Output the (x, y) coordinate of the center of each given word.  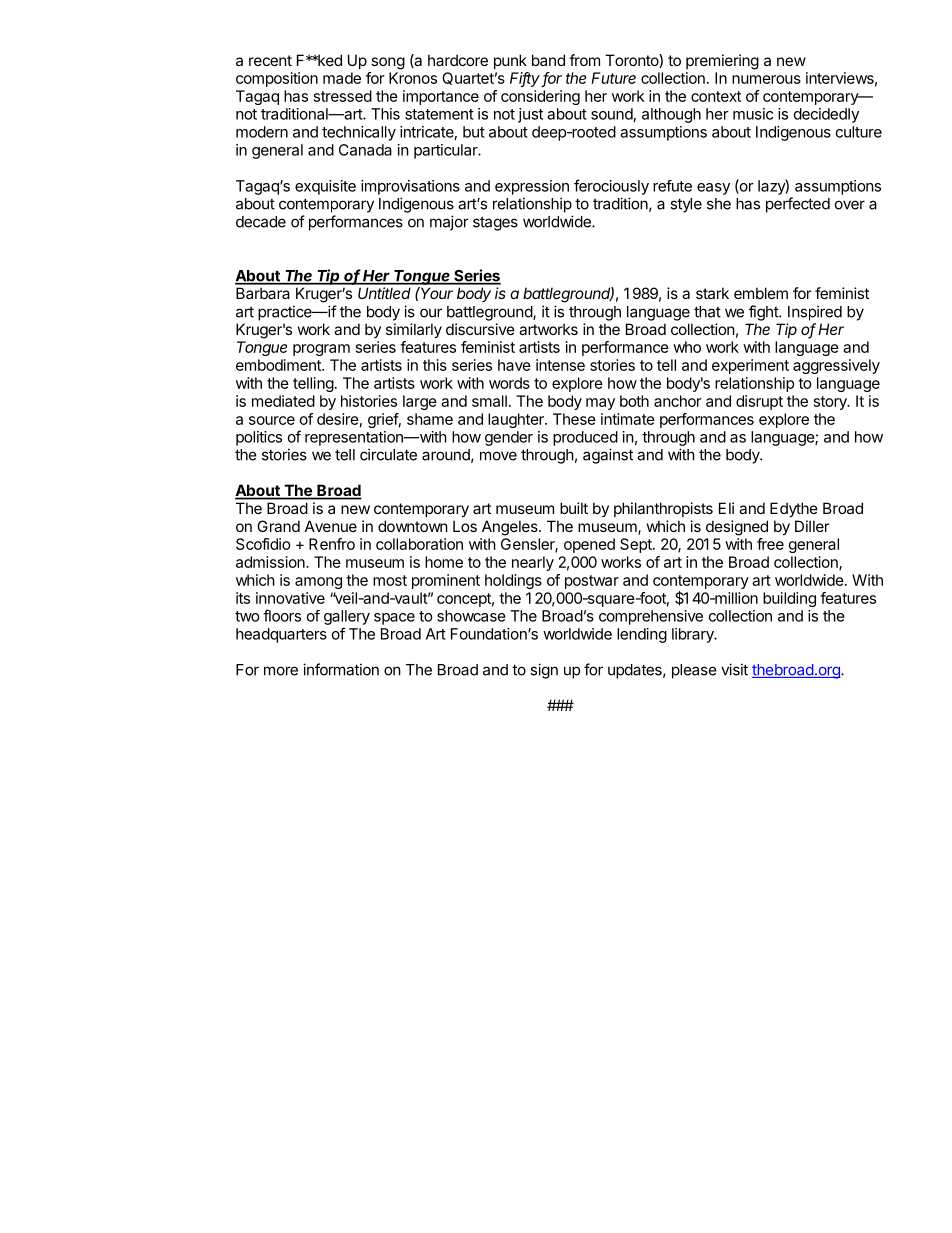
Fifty (526, 79)
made (342, 78)
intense (560, 365)
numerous (766, 79)
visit (734, 669)
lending (642, 635)
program (321, 350)
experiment (750, 366)
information (341, 669)
